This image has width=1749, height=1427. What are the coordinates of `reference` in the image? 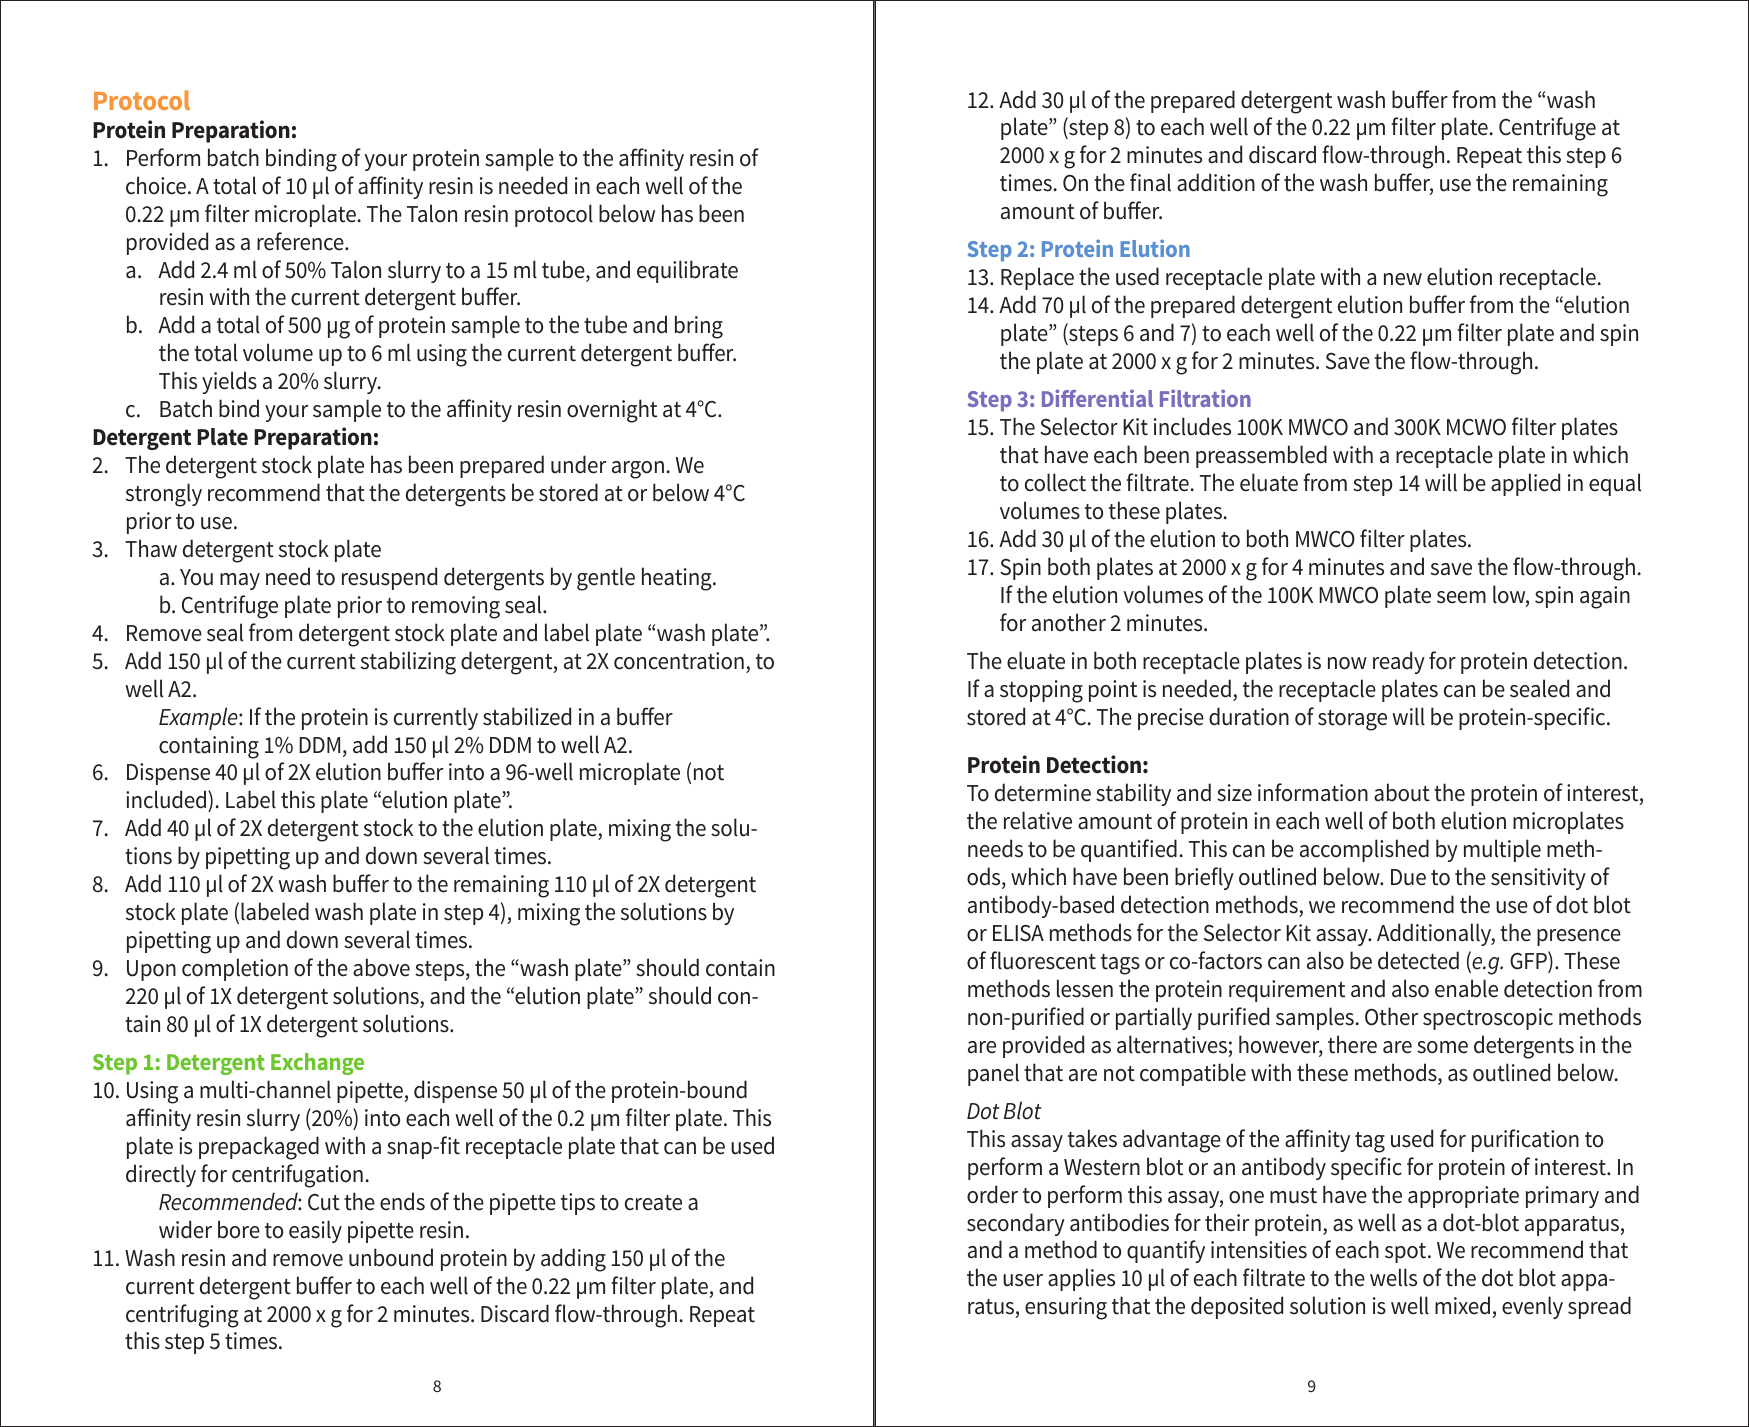 It's located at (301, 241).
